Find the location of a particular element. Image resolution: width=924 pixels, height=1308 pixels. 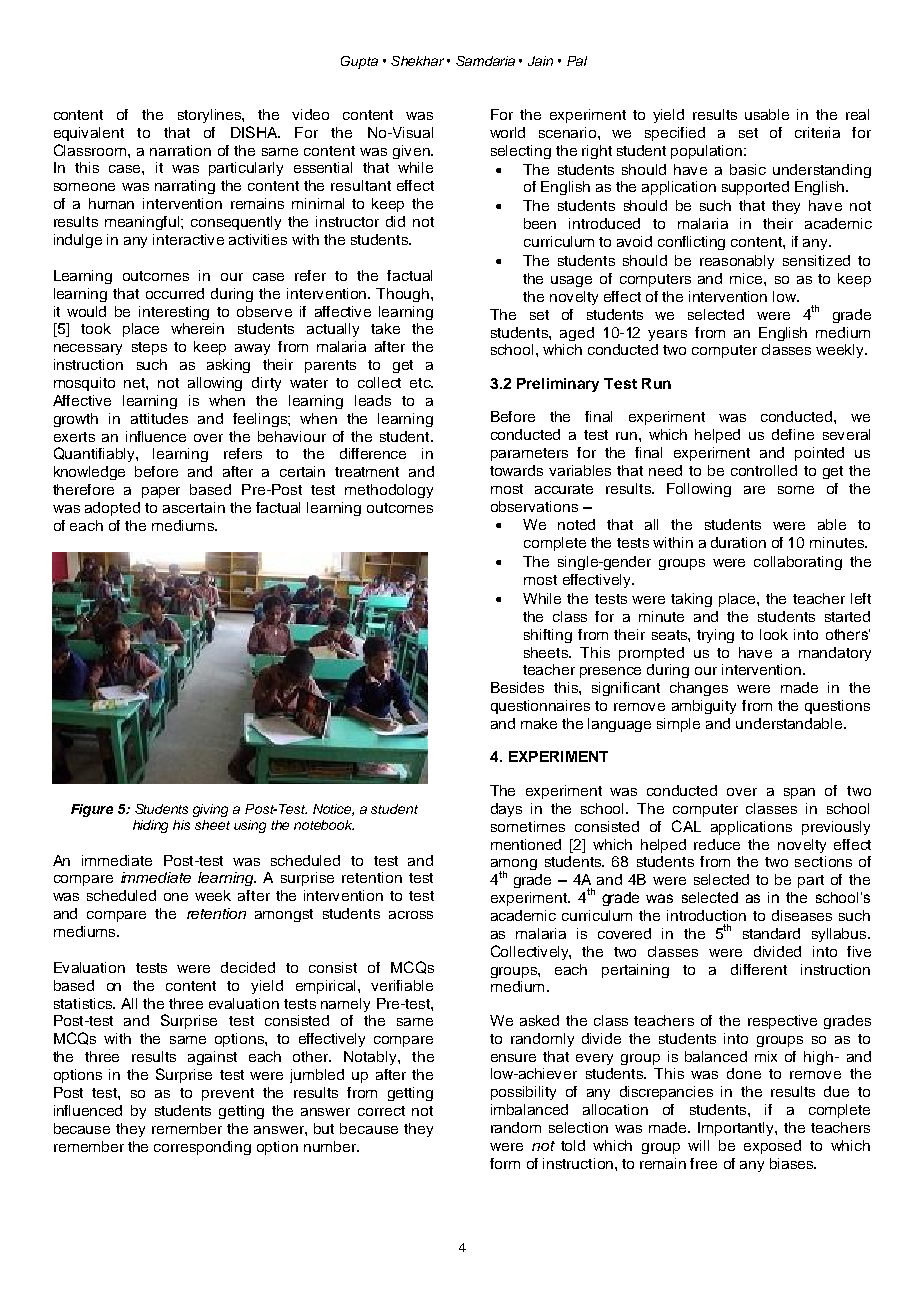

world is located at coordinates (507, 132).
